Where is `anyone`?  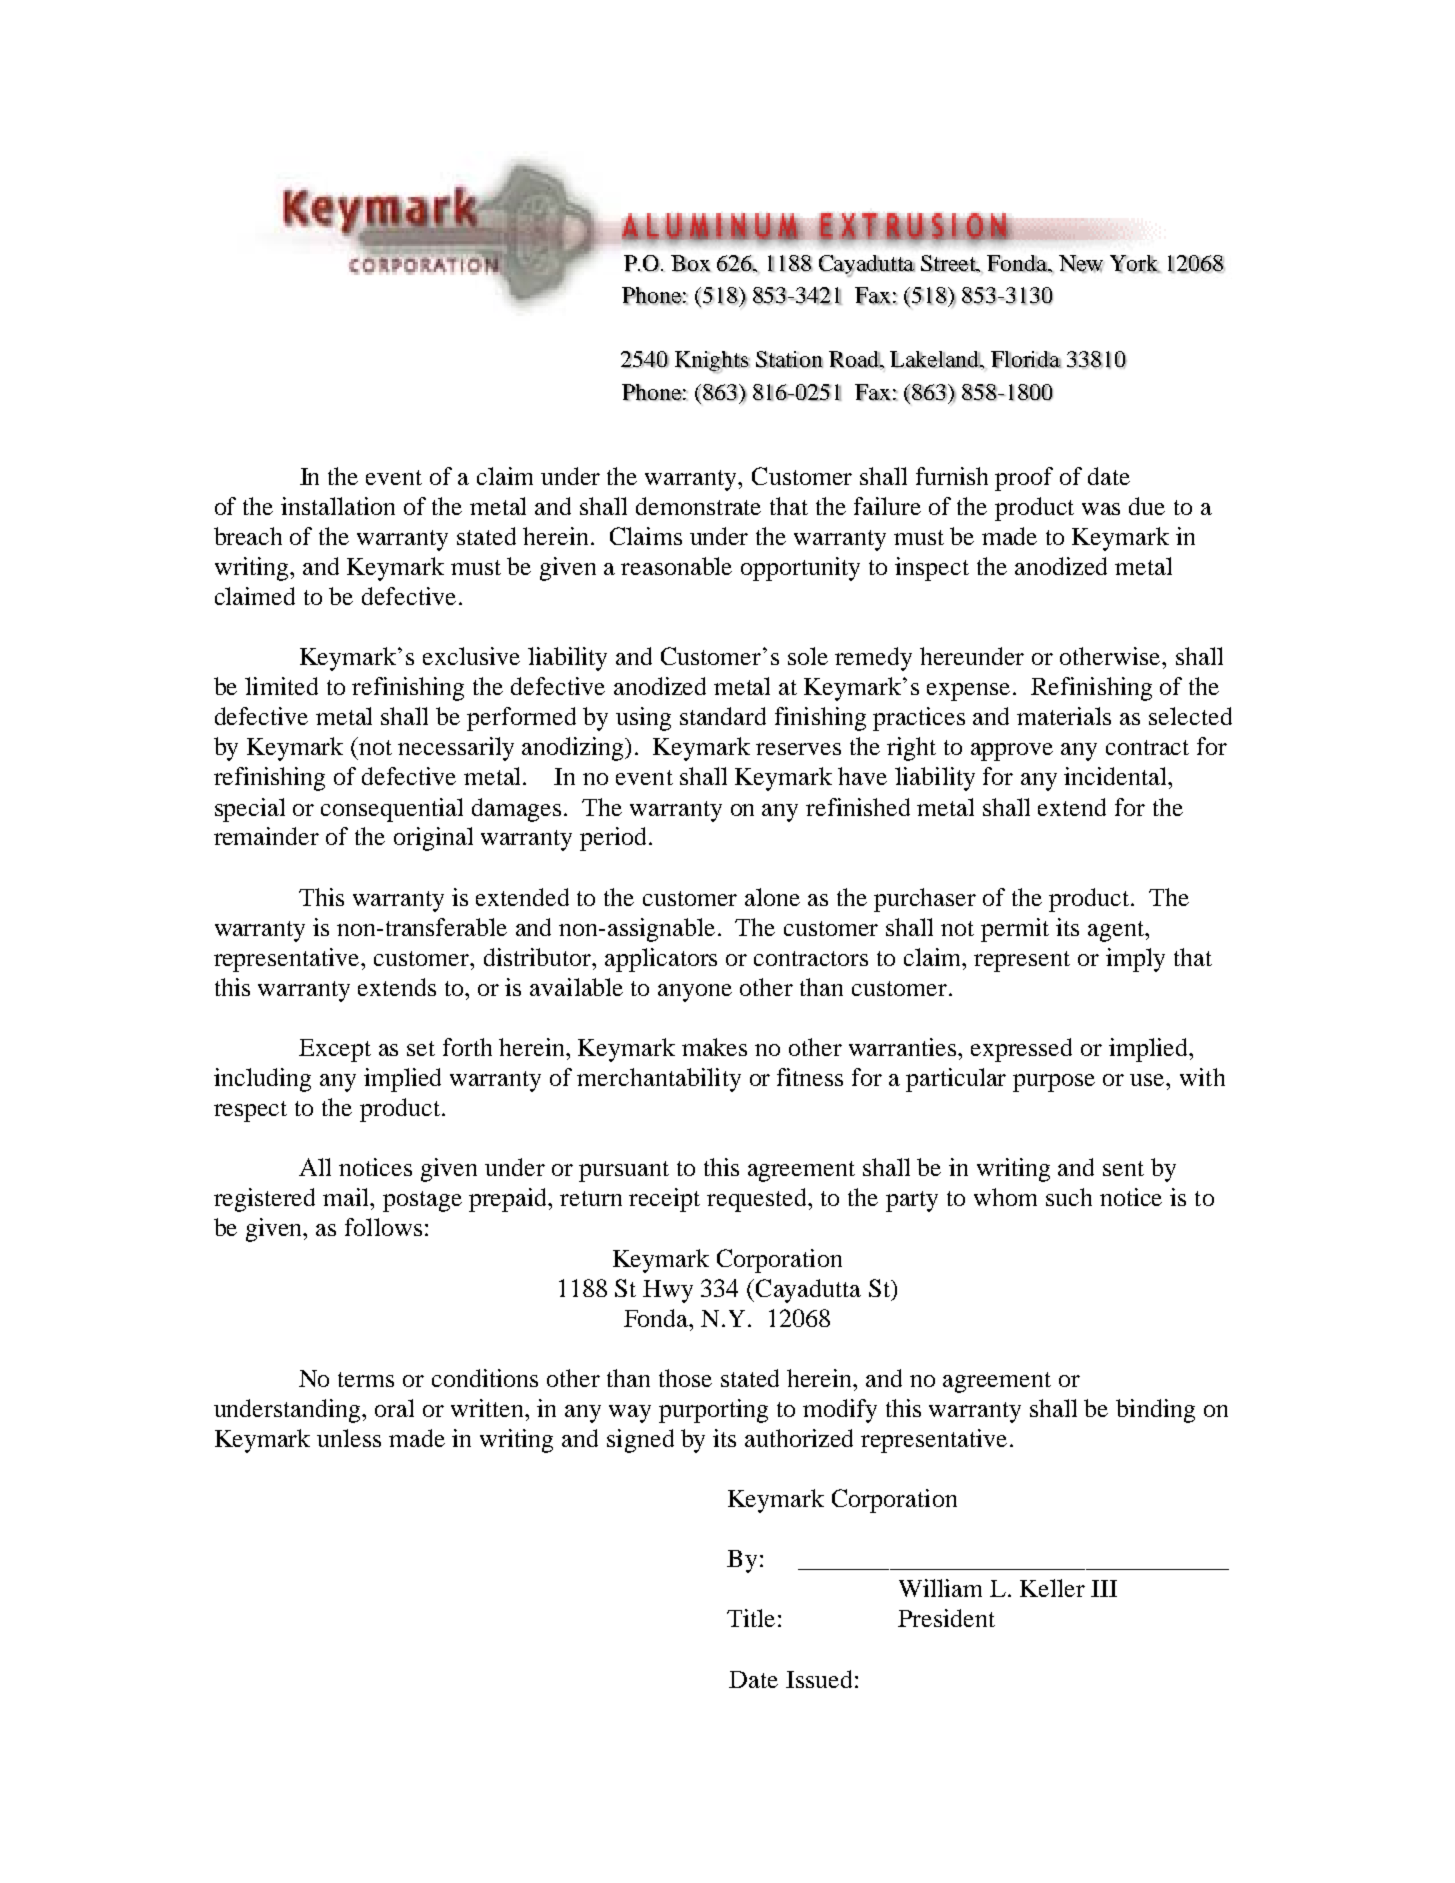
anyone is located at coordinates (695, 993).
